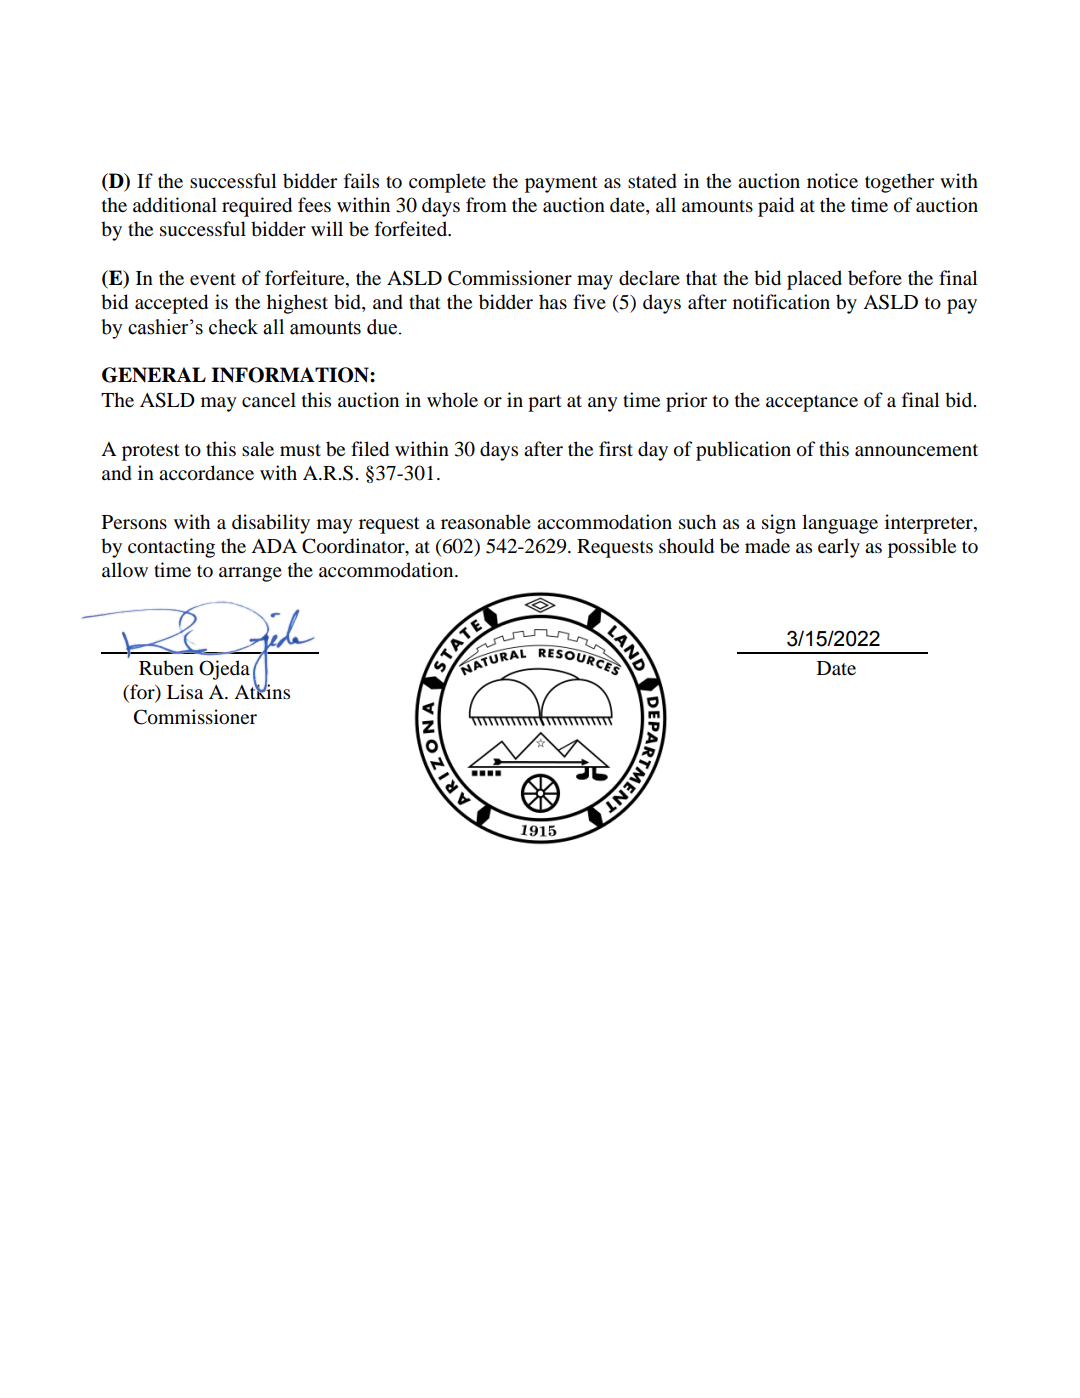  I want to click on sale, so click(258, 449).
